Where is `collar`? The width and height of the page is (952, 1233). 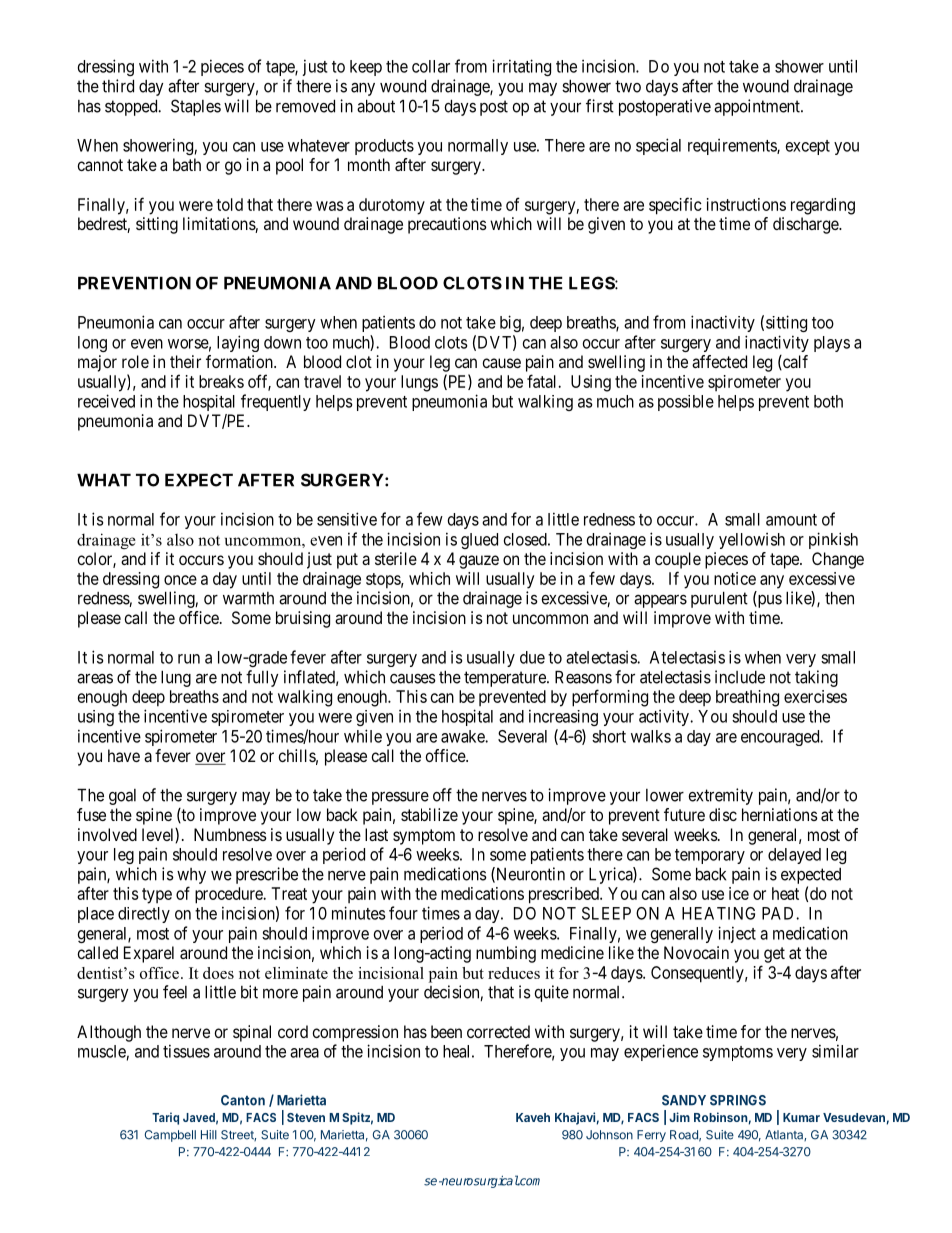
collar is located at coordinates (431, 66).
